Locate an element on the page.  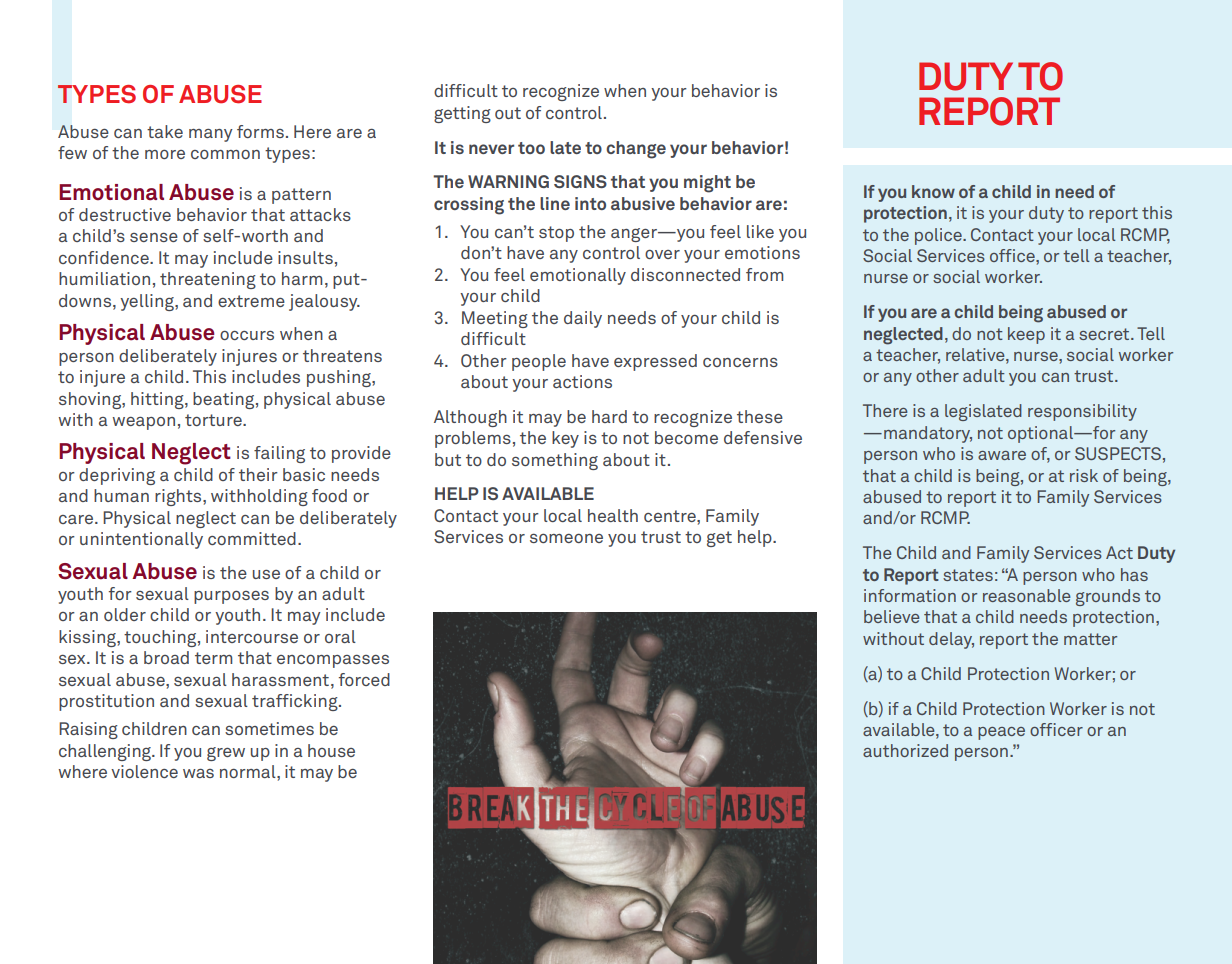
change is located at coordinates (636, 150).
